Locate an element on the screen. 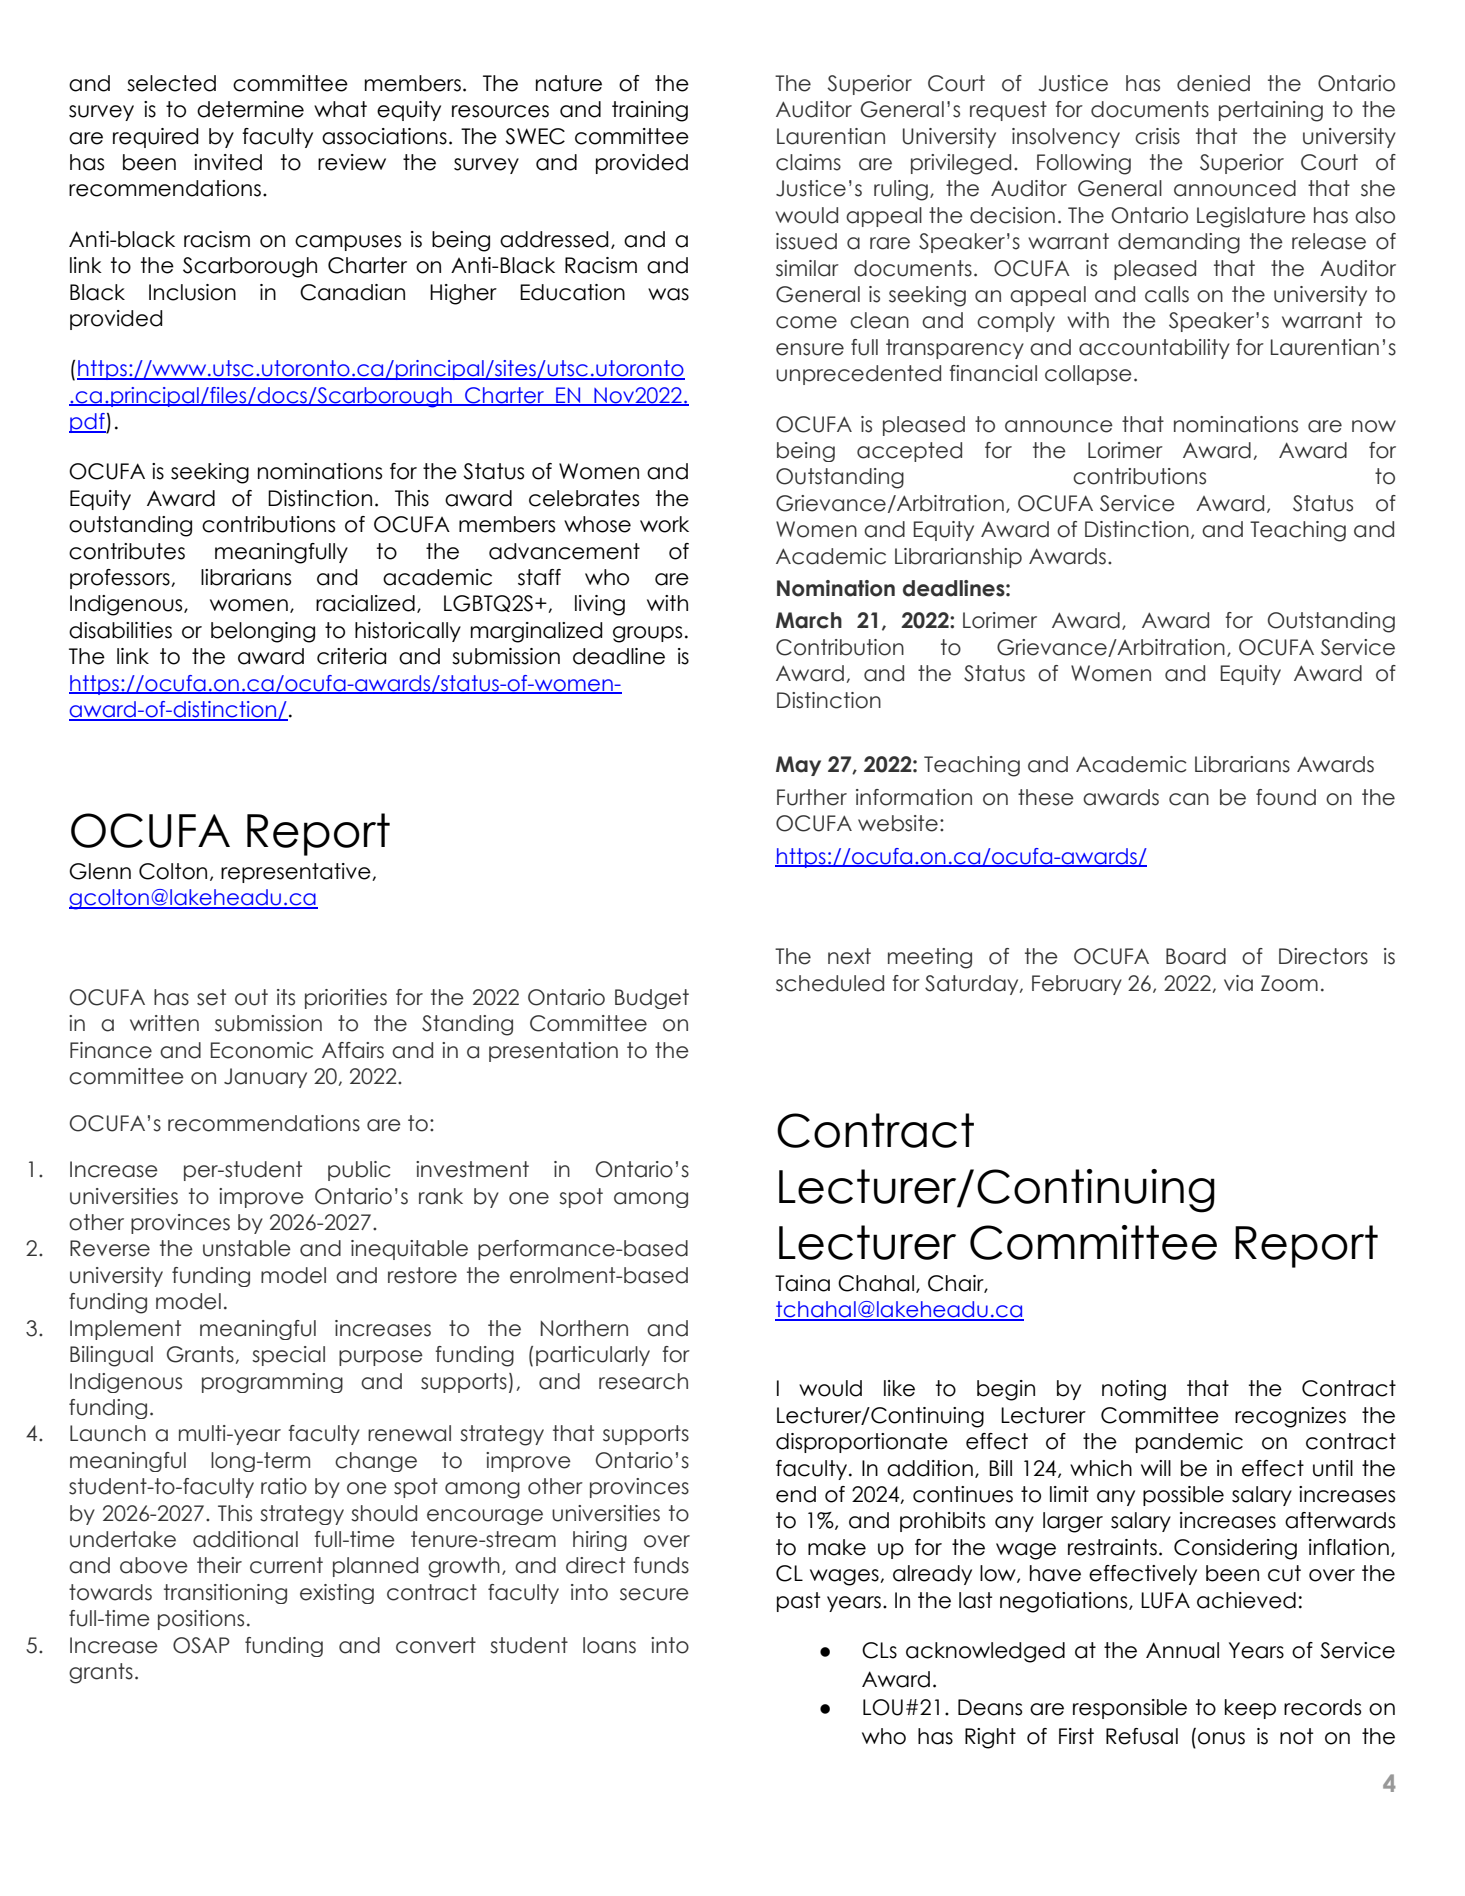  invited is located at coordinates (228, 162).
